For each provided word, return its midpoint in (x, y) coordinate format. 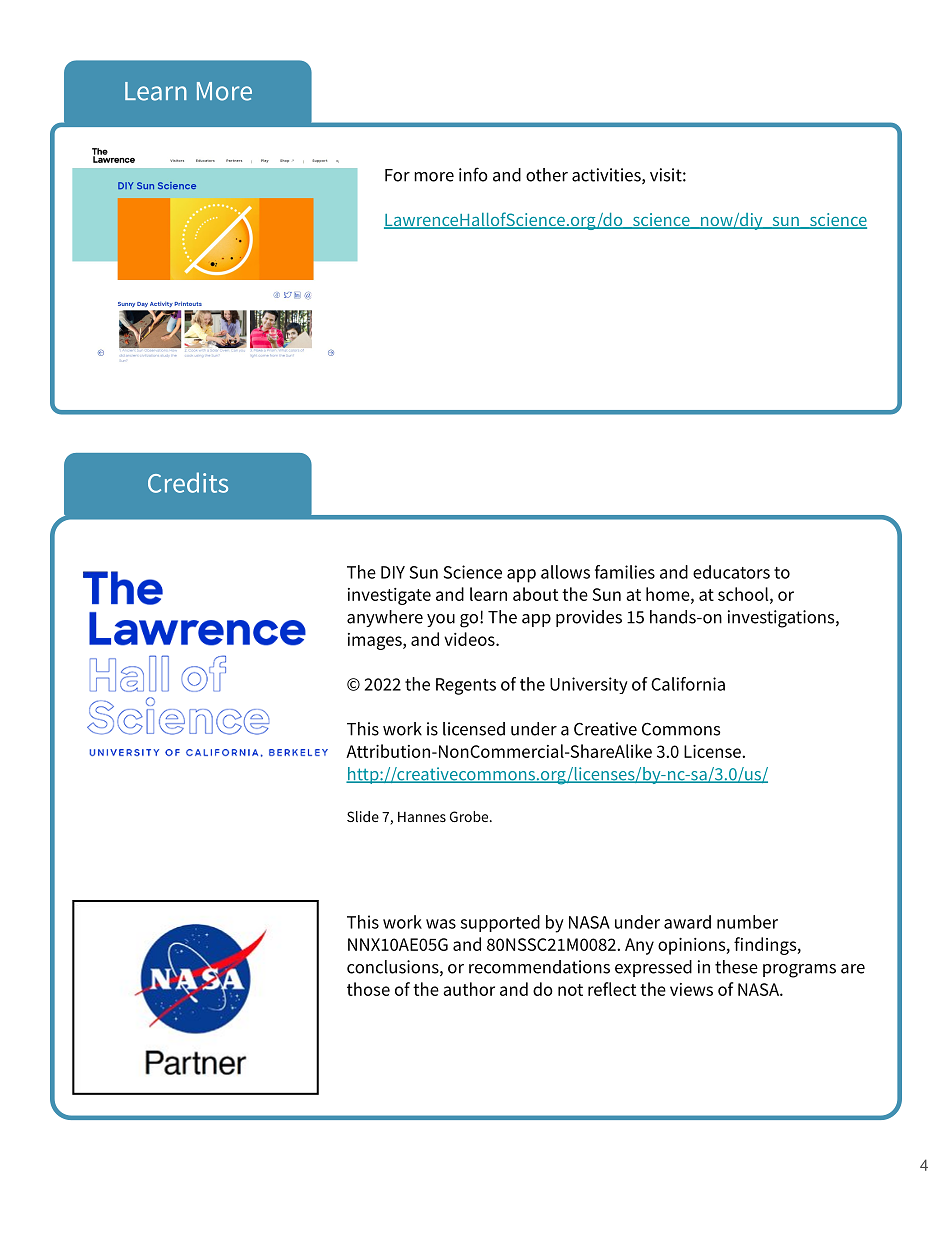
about (535, 594)
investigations (782, 619)
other (547, 175)
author (469, 989)
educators (731, 572)
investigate (389, 596)
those (368, 989)
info (473, 174)
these (736, 967)
